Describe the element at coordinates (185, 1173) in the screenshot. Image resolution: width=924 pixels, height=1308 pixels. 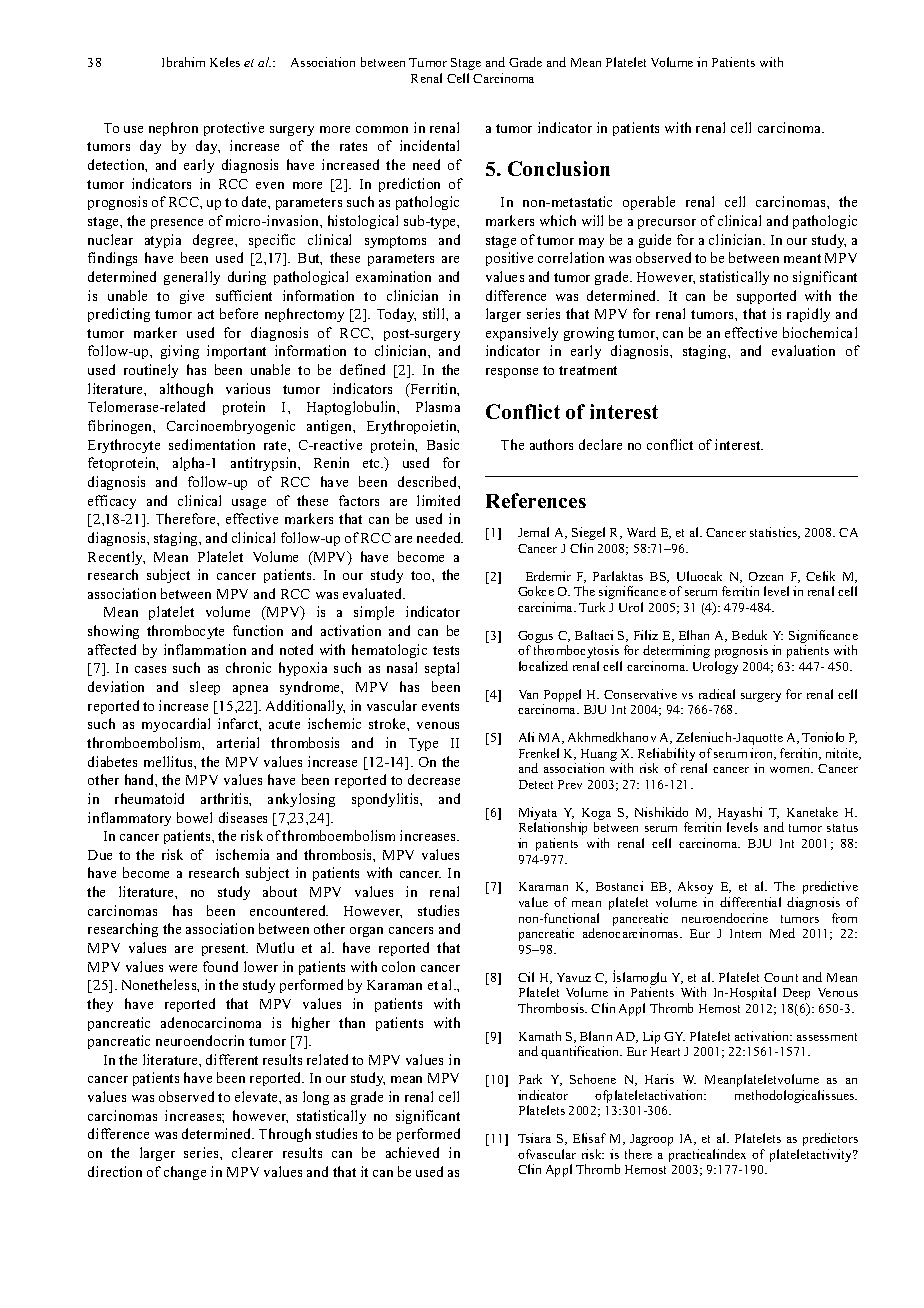
I see `change` at that location.
